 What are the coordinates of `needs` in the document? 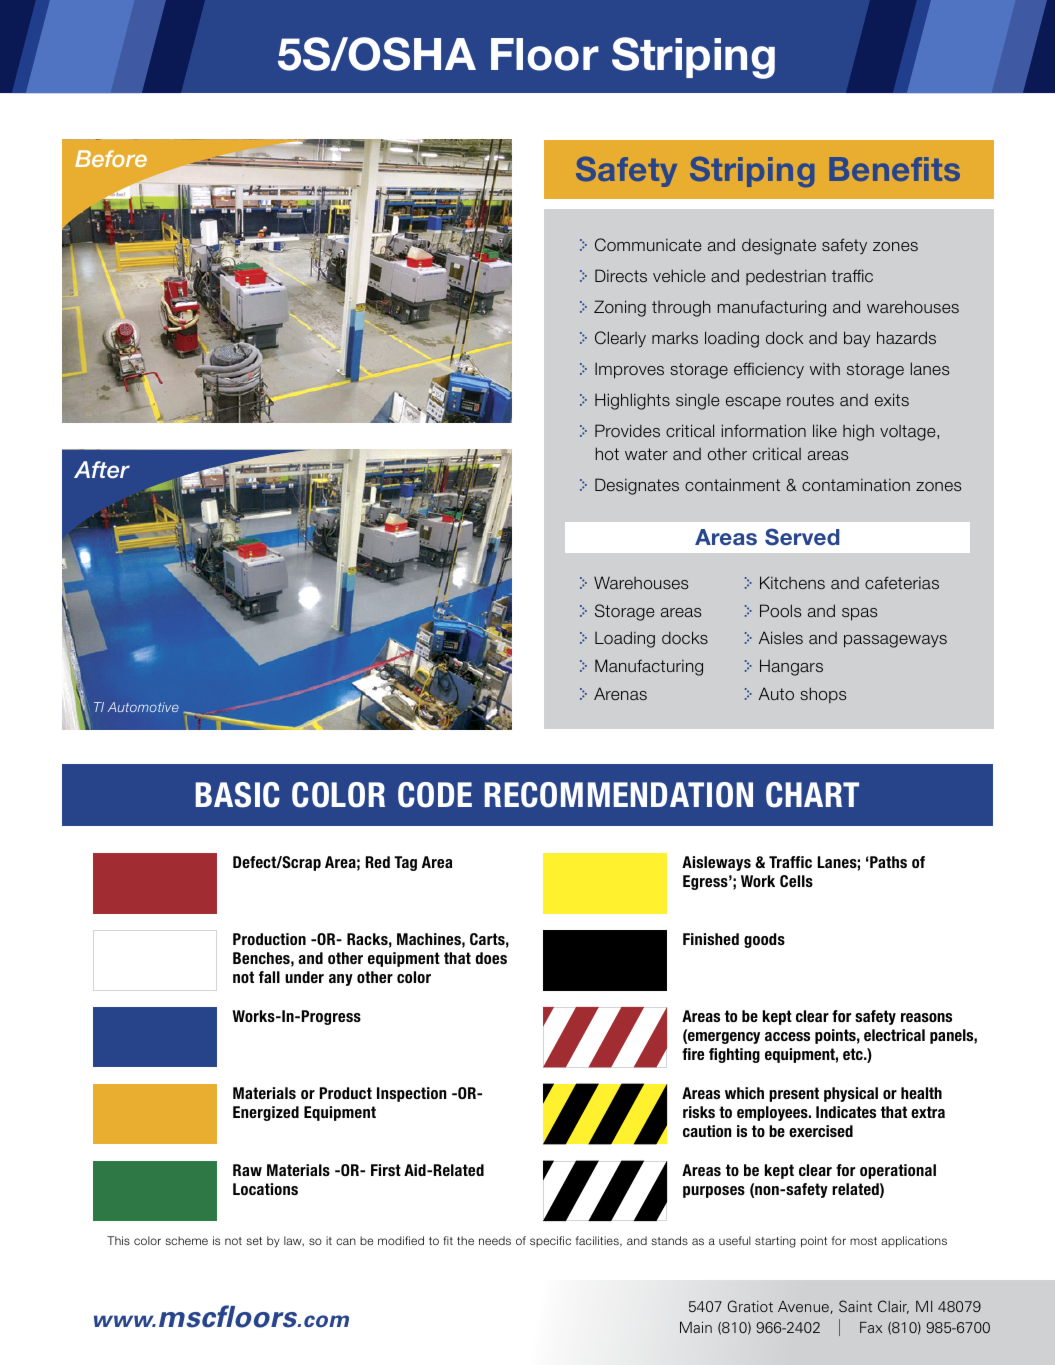 It's located at (495, 1240).
